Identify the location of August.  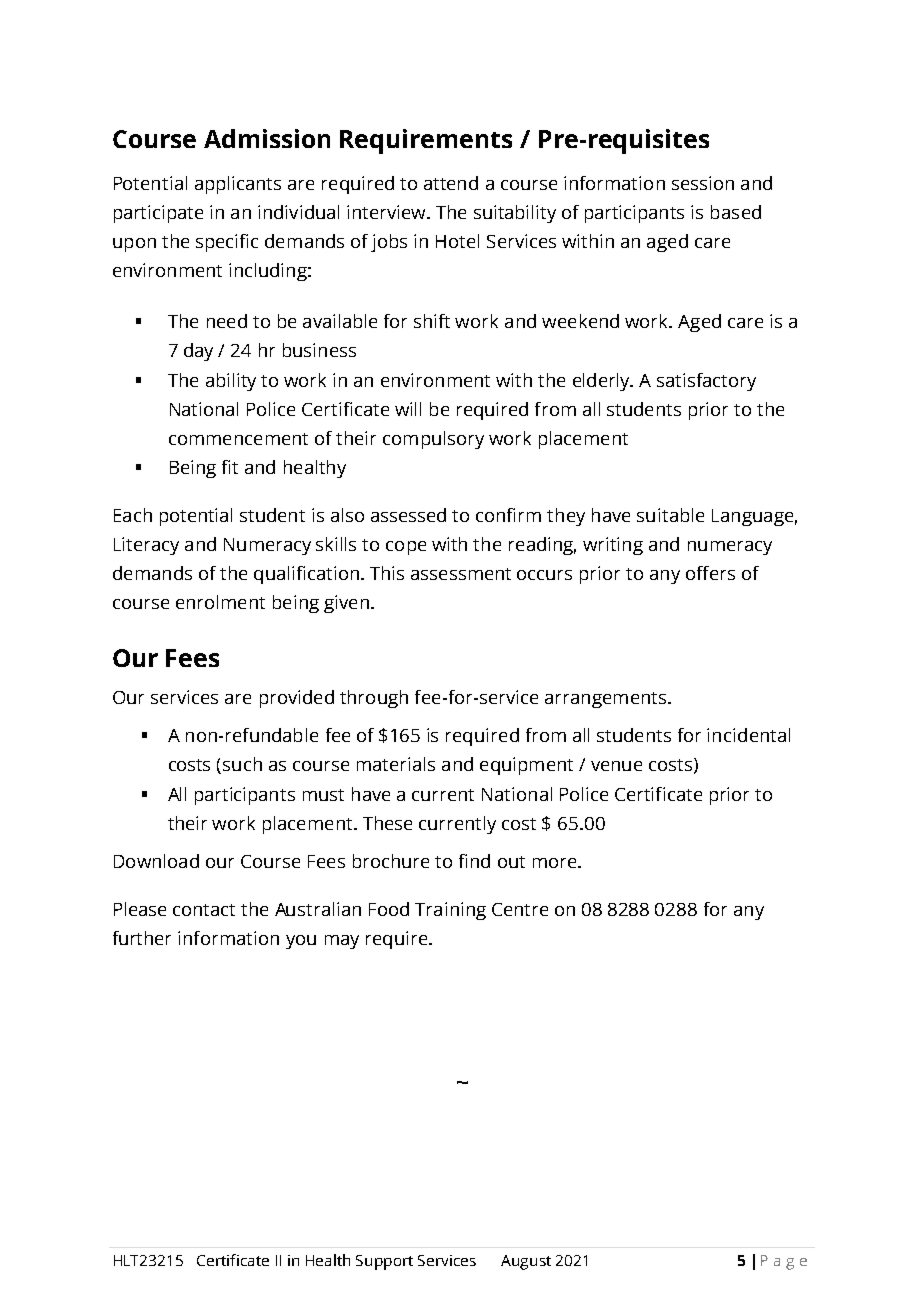
(526, 1262).
